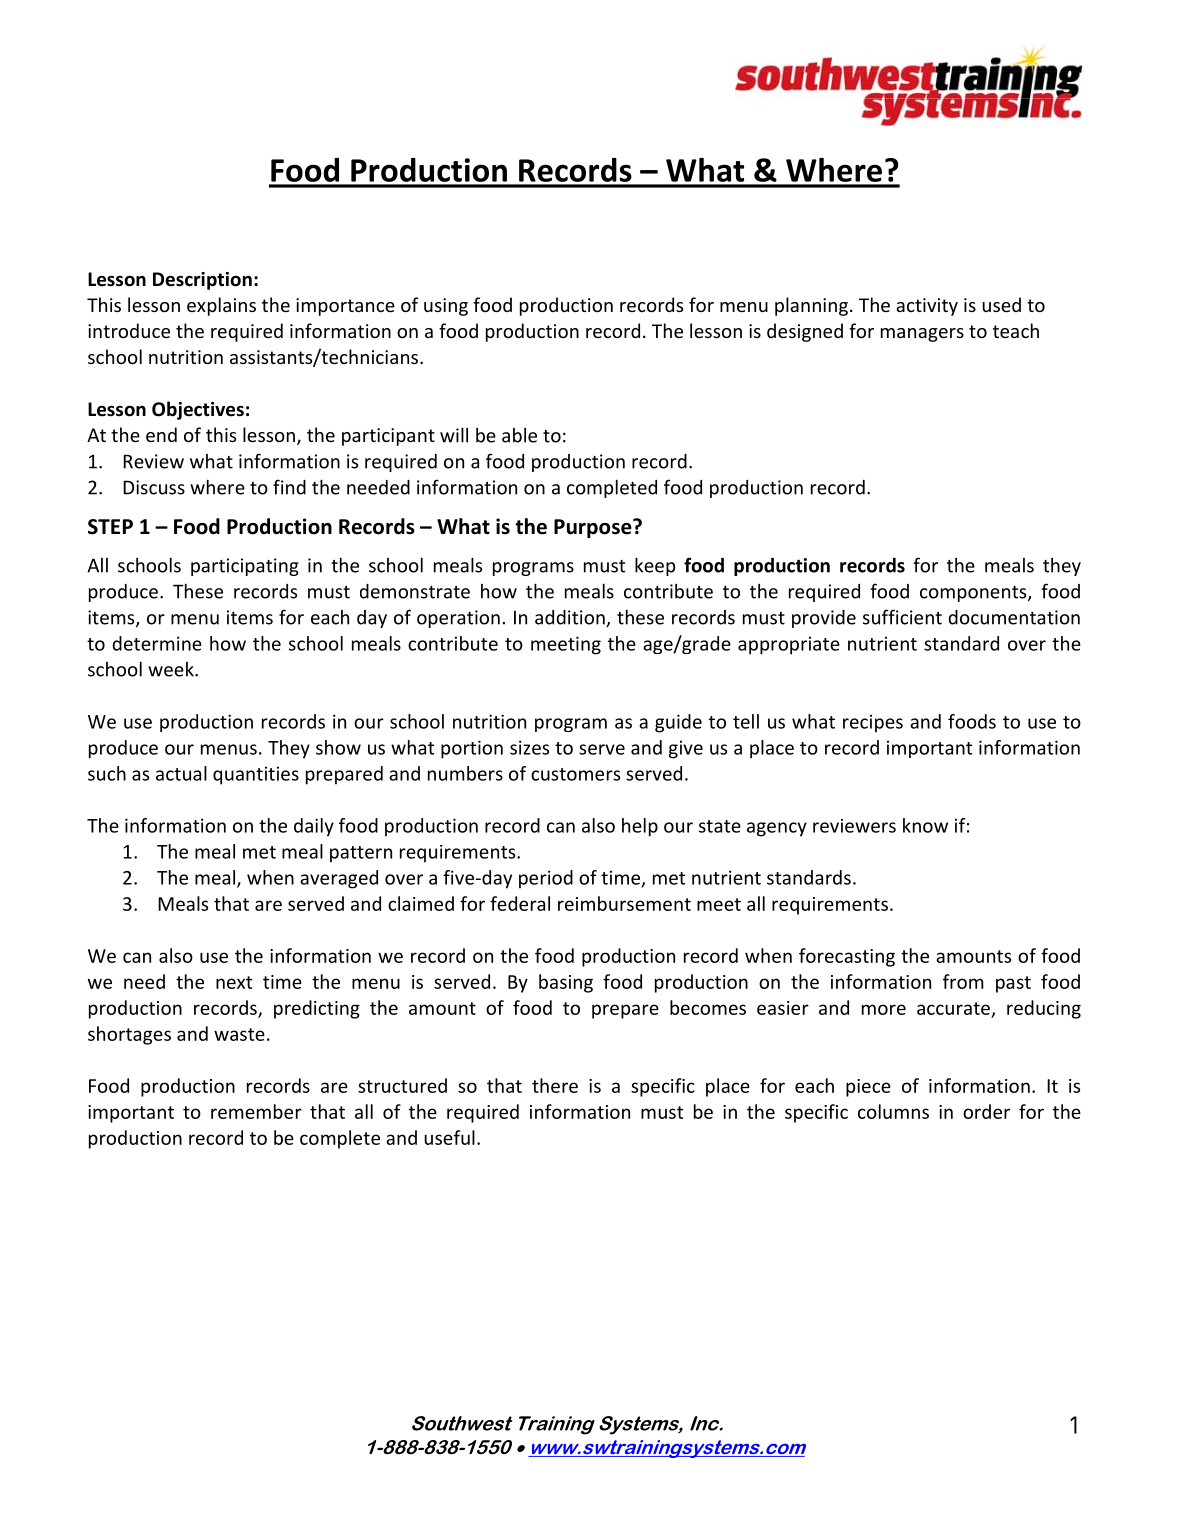  What do you see at coordinates (256, 1111) in the page?
I see `remember` at bounding box center [256, 1111].
